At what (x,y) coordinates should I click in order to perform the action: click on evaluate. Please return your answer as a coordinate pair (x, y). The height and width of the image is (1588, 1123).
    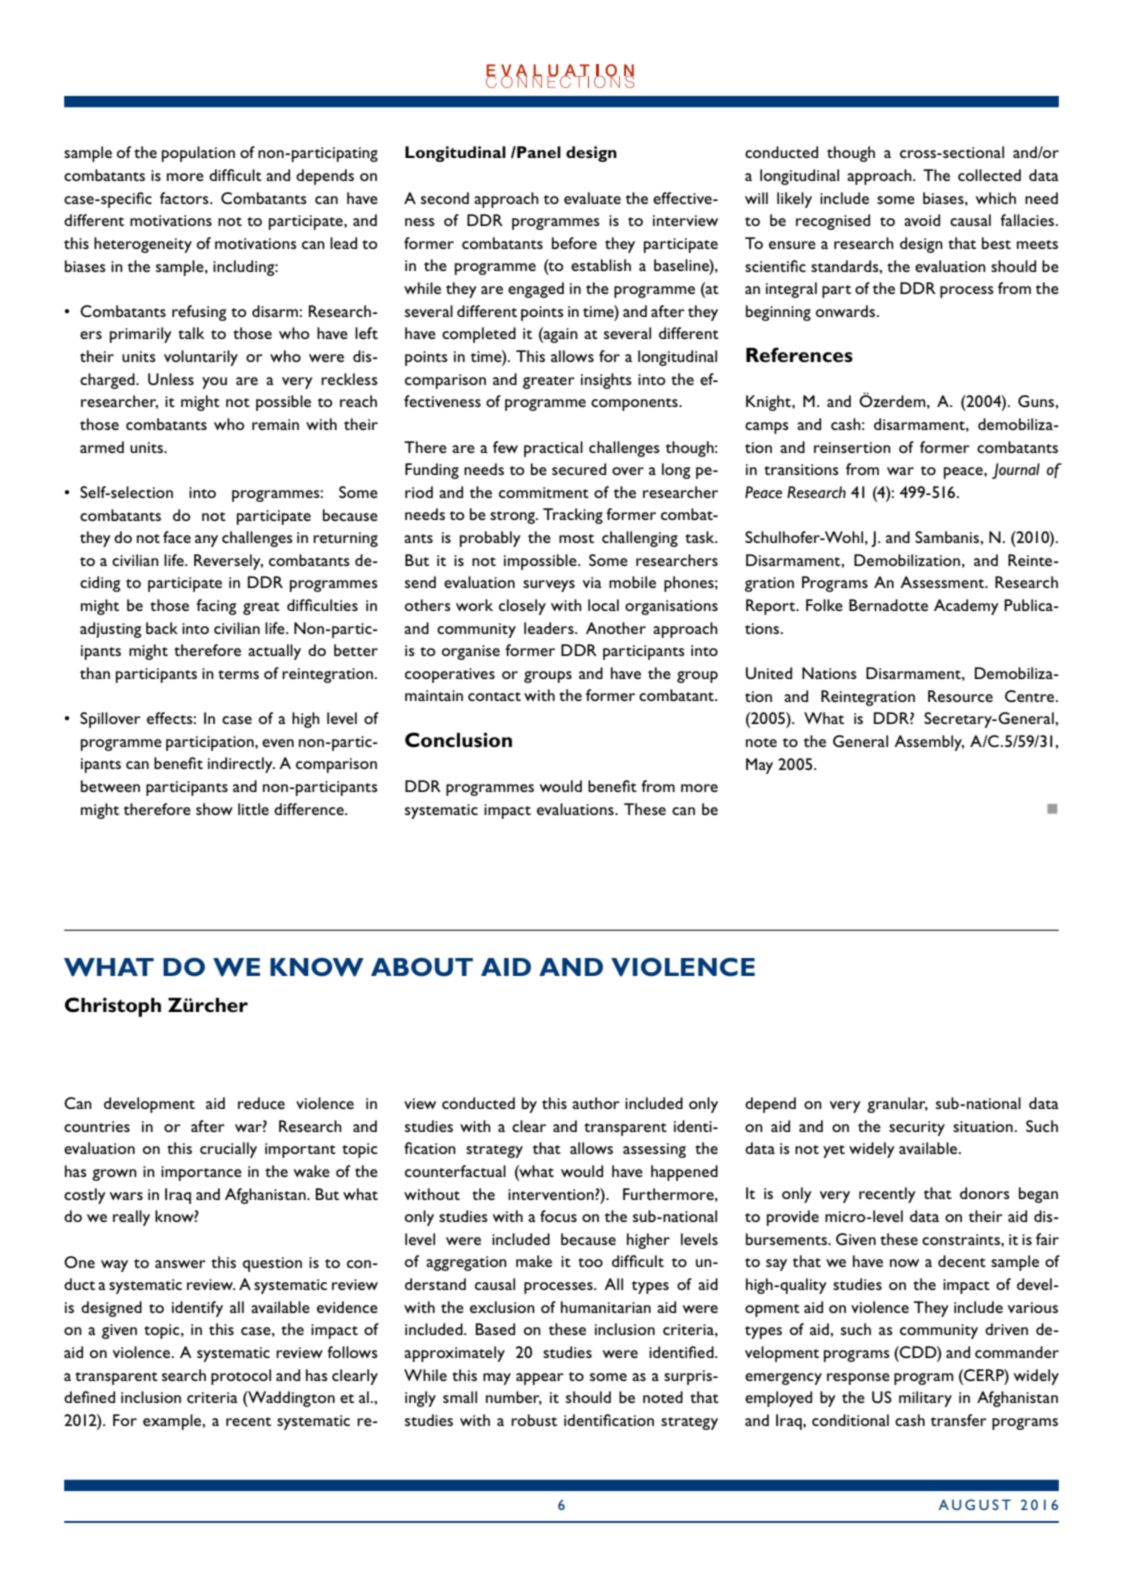
    Looking at the image, I should click on (592, 198).
